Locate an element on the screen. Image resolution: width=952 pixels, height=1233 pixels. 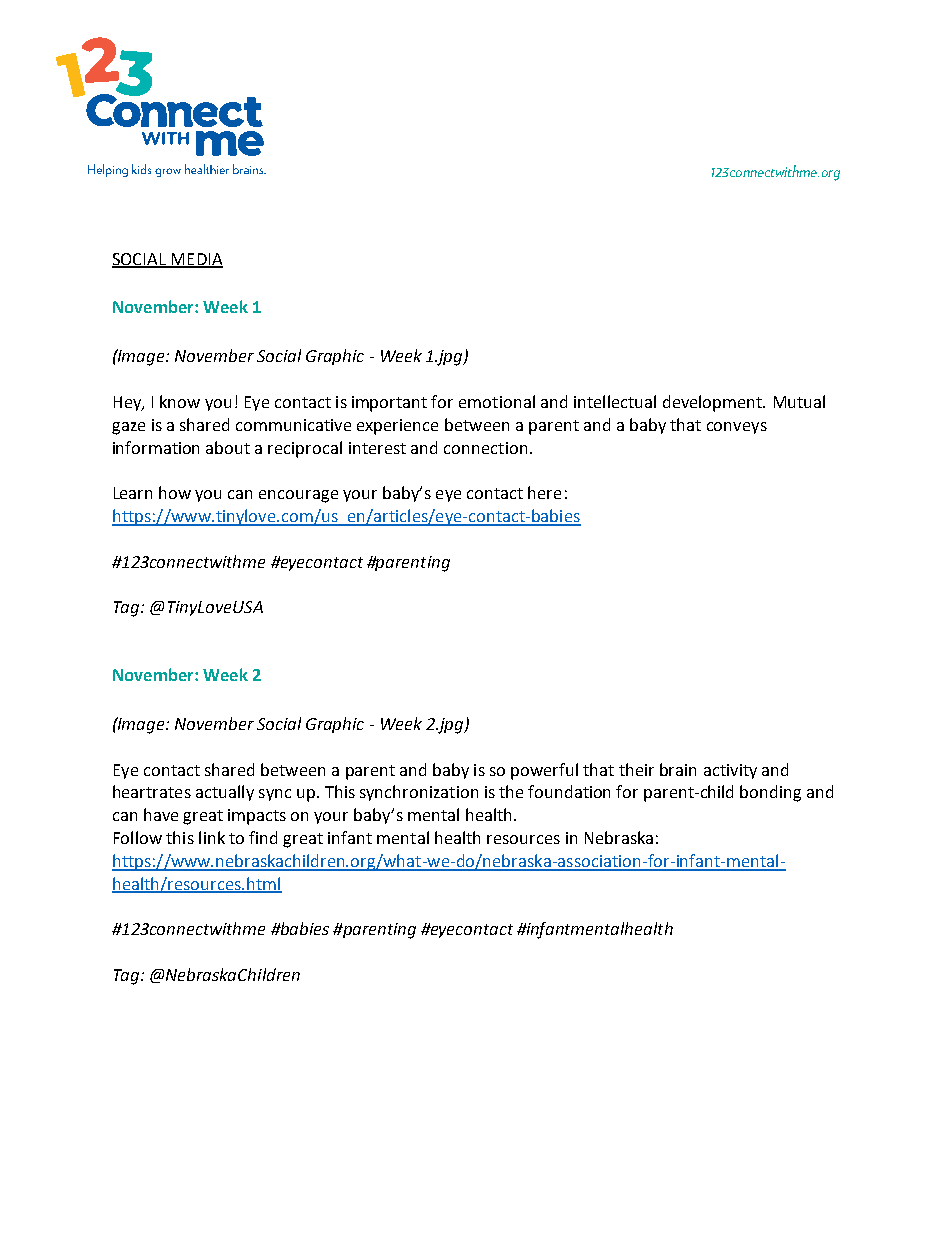
here is located at coordinates (544, 492).
